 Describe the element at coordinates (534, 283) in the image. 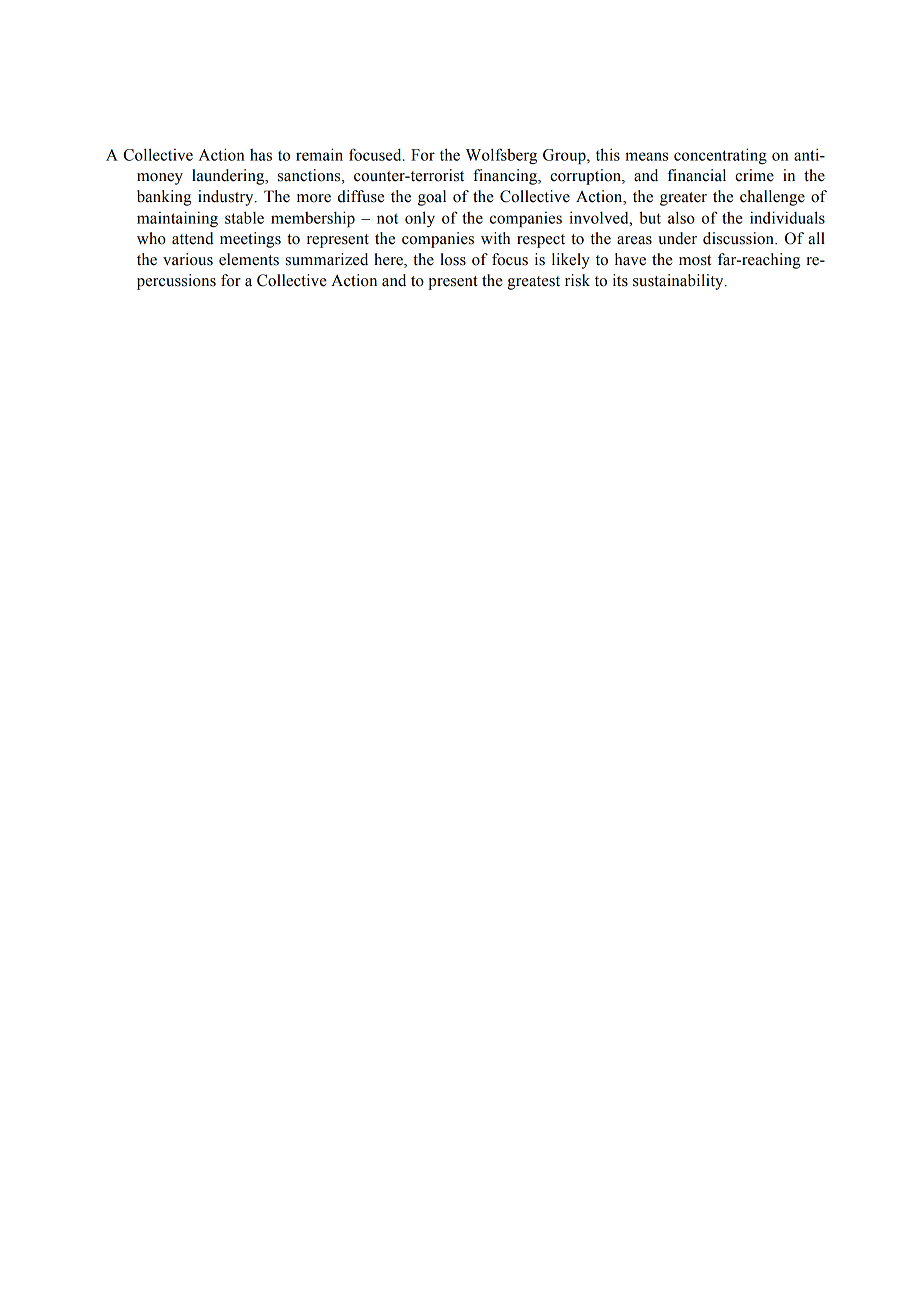

I see `greatest` at that location.
